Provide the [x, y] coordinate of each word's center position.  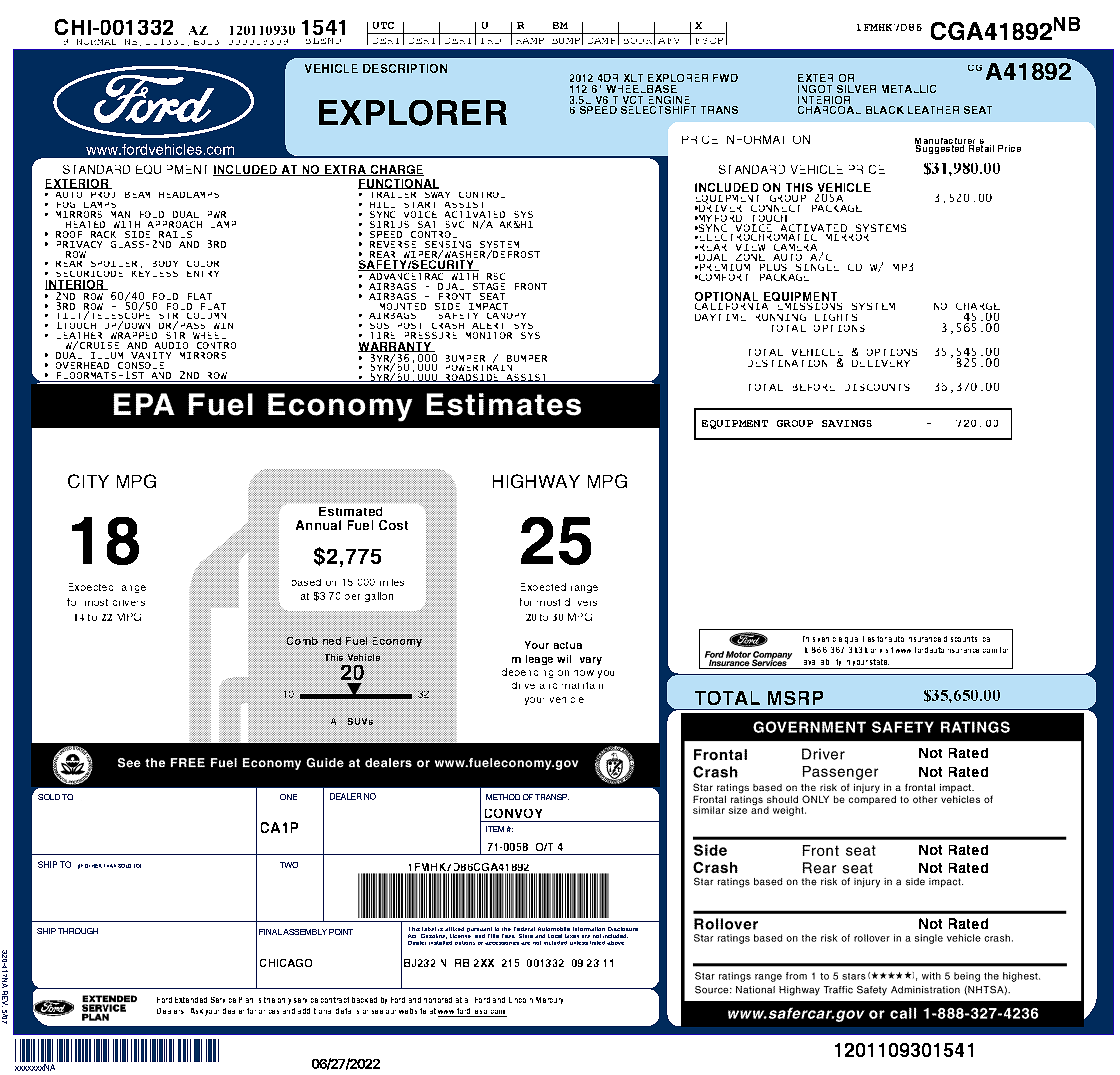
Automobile [554, 929]
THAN [110, 866]
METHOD [503, 797]
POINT [341, 932]
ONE [288, 797]
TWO [289, 865]
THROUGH [78, 931]
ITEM [495, 829]
